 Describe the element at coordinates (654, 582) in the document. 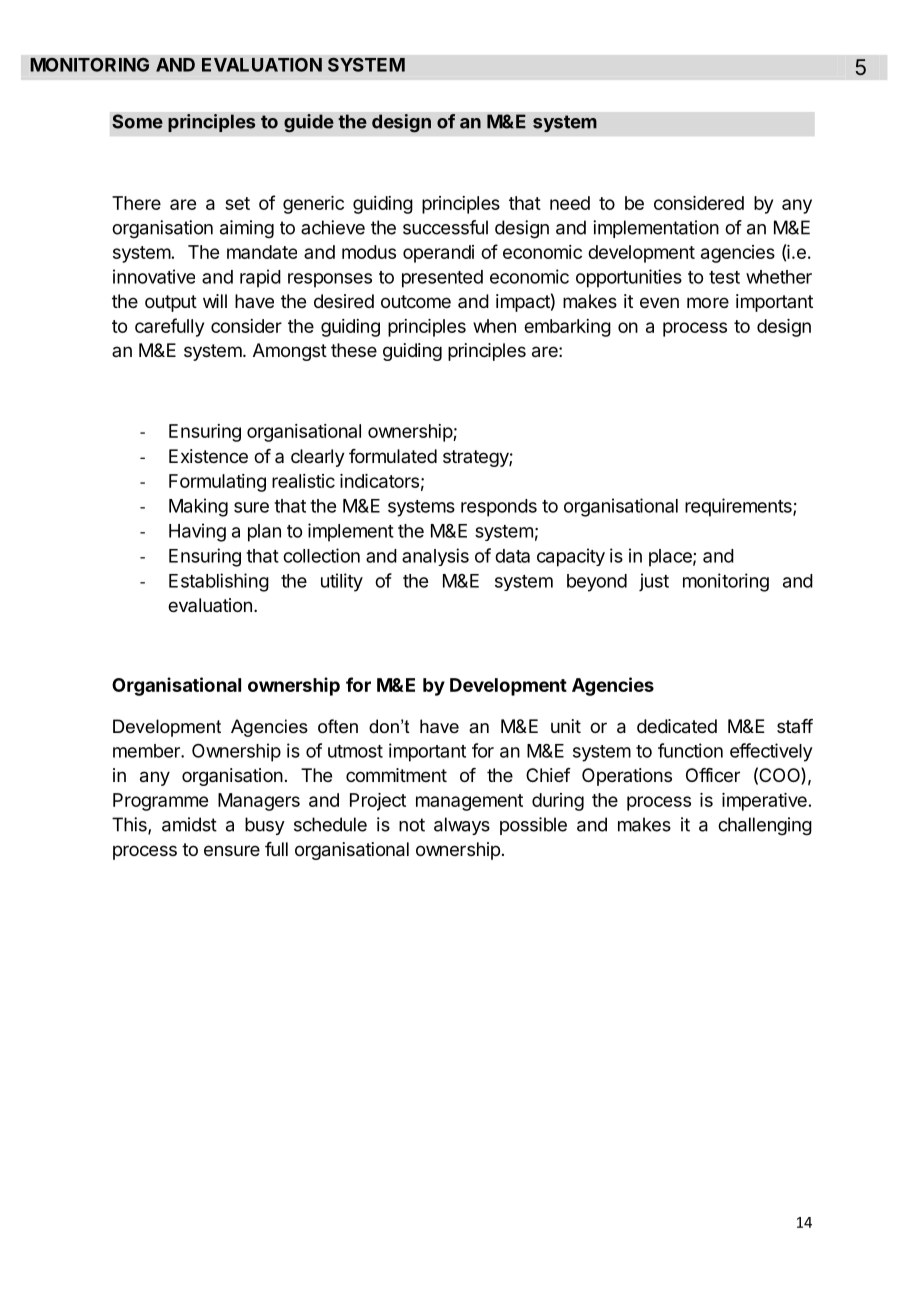

I see `just` at that location.
